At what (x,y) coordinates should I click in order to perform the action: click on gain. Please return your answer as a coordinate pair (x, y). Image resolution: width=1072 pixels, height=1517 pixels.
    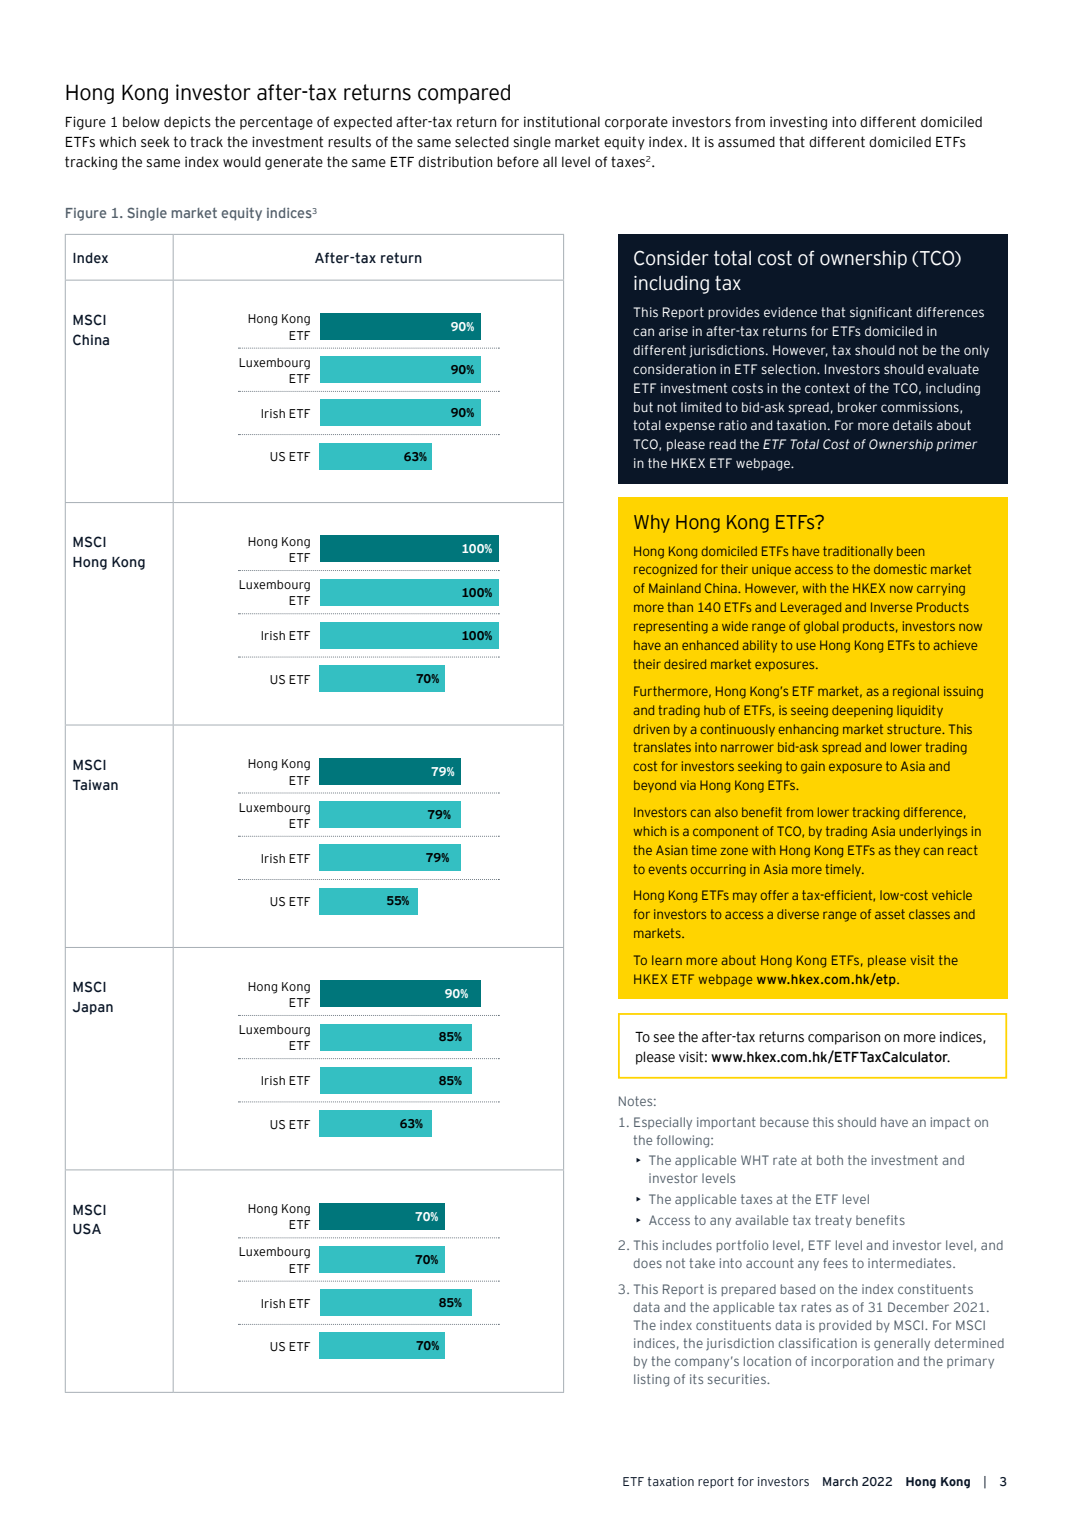
    Looking at the image, I should click on (813, 767).
